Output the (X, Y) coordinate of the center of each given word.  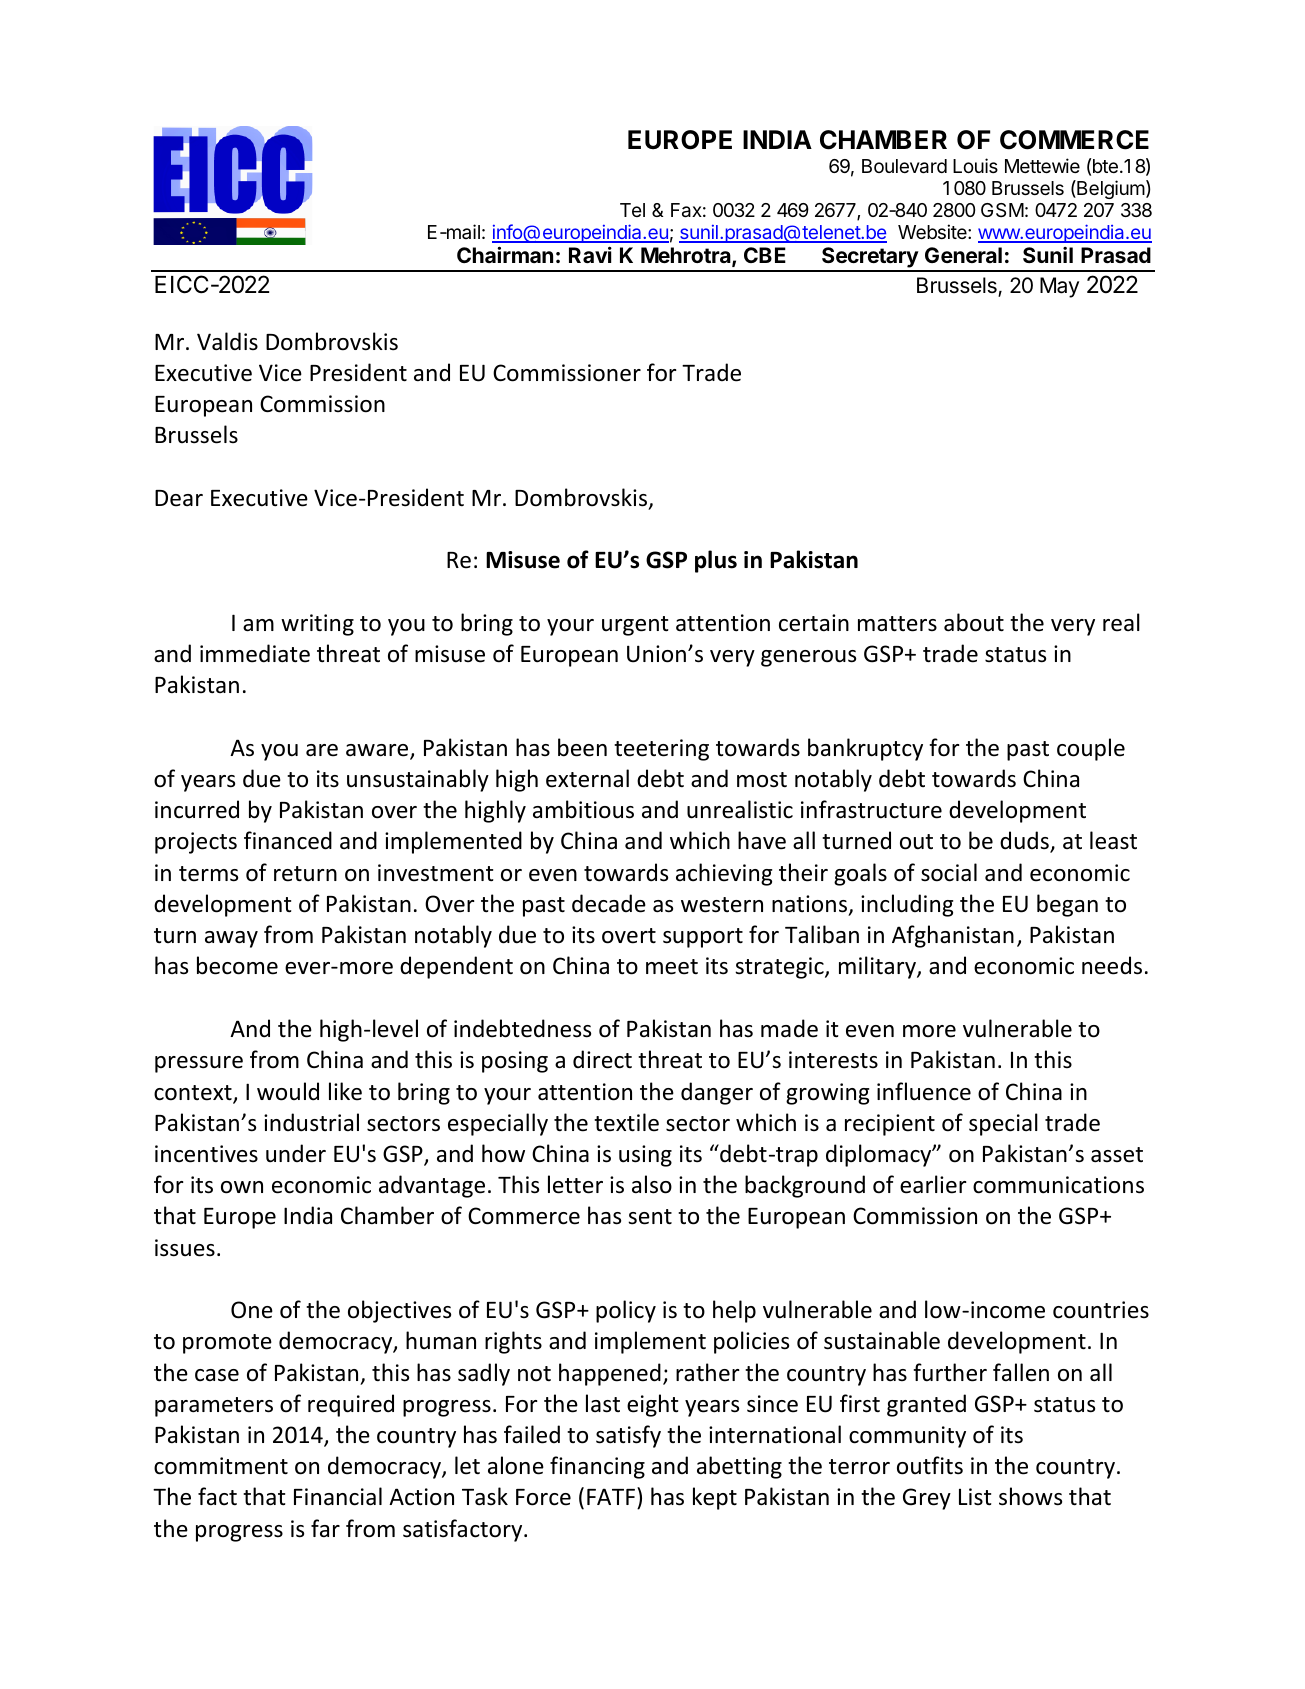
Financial (338, 1496)
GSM (1002, 210)
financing (597, 1467)
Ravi (590, 254)
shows (1030, 1496)
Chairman (505, 254)
